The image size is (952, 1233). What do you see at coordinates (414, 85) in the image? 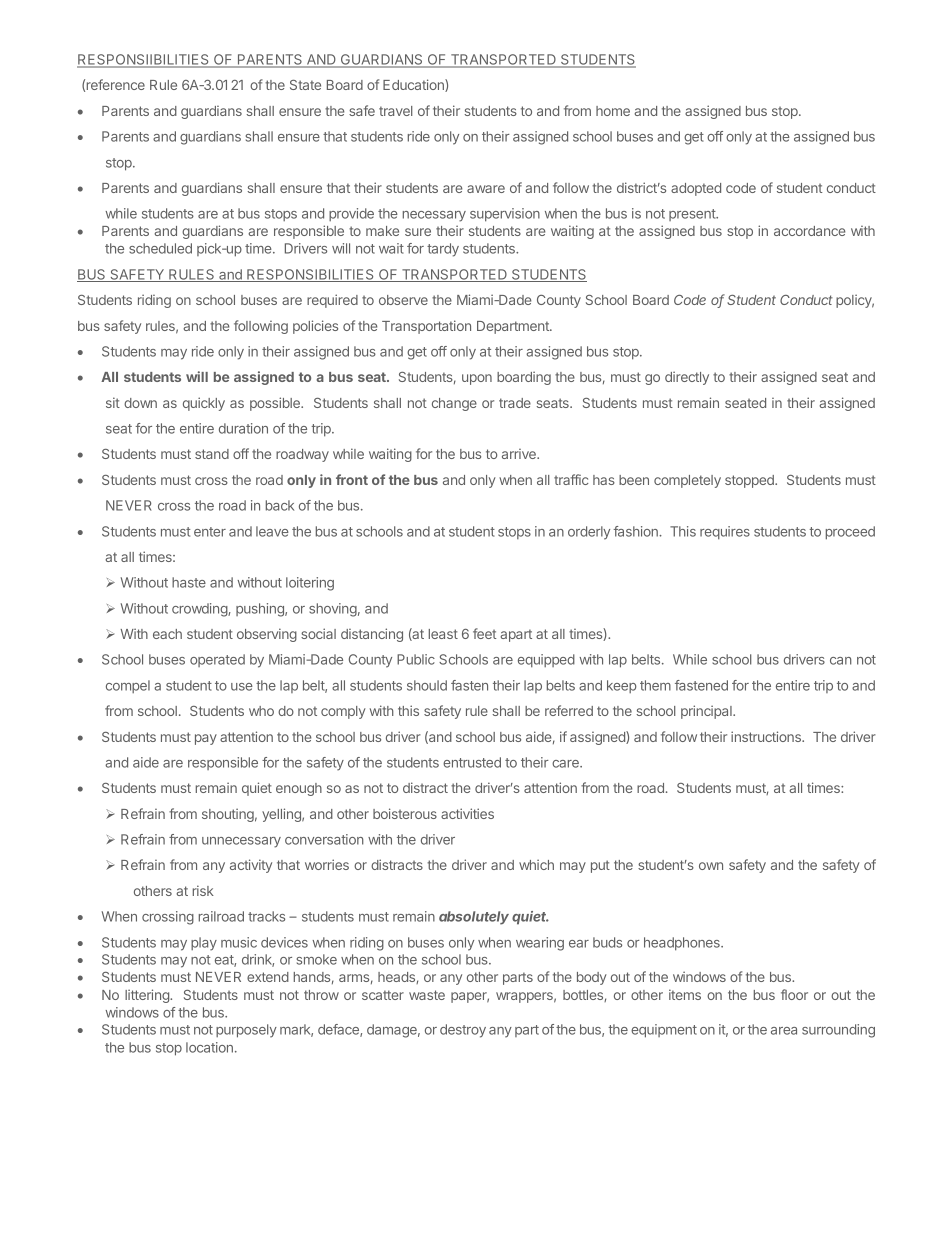
I see `Education` at bounding box center [414, 85].
